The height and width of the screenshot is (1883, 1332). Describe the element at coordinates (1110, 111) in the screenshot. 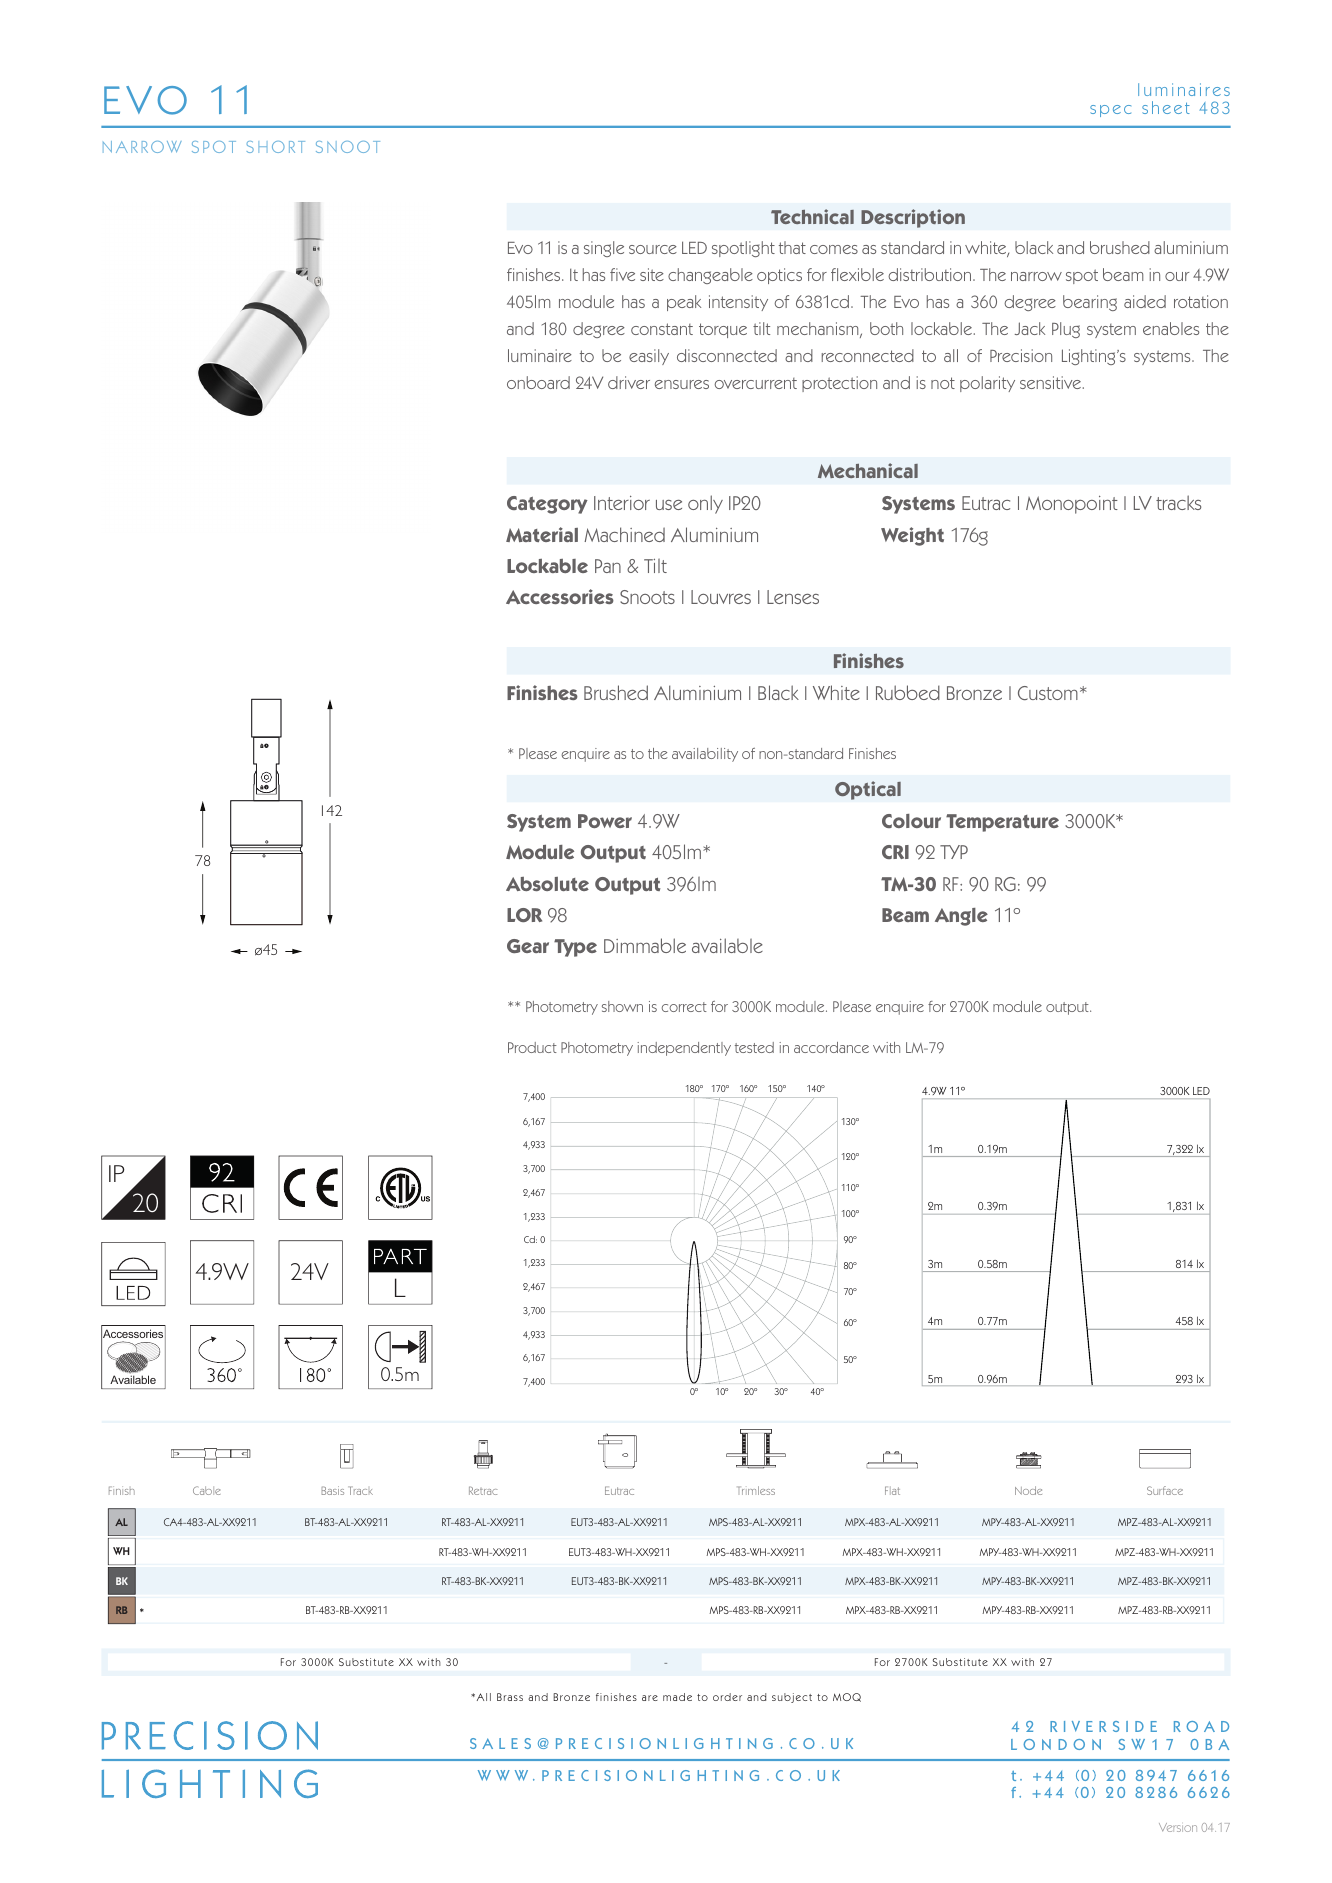

I see `spec` at that location.
